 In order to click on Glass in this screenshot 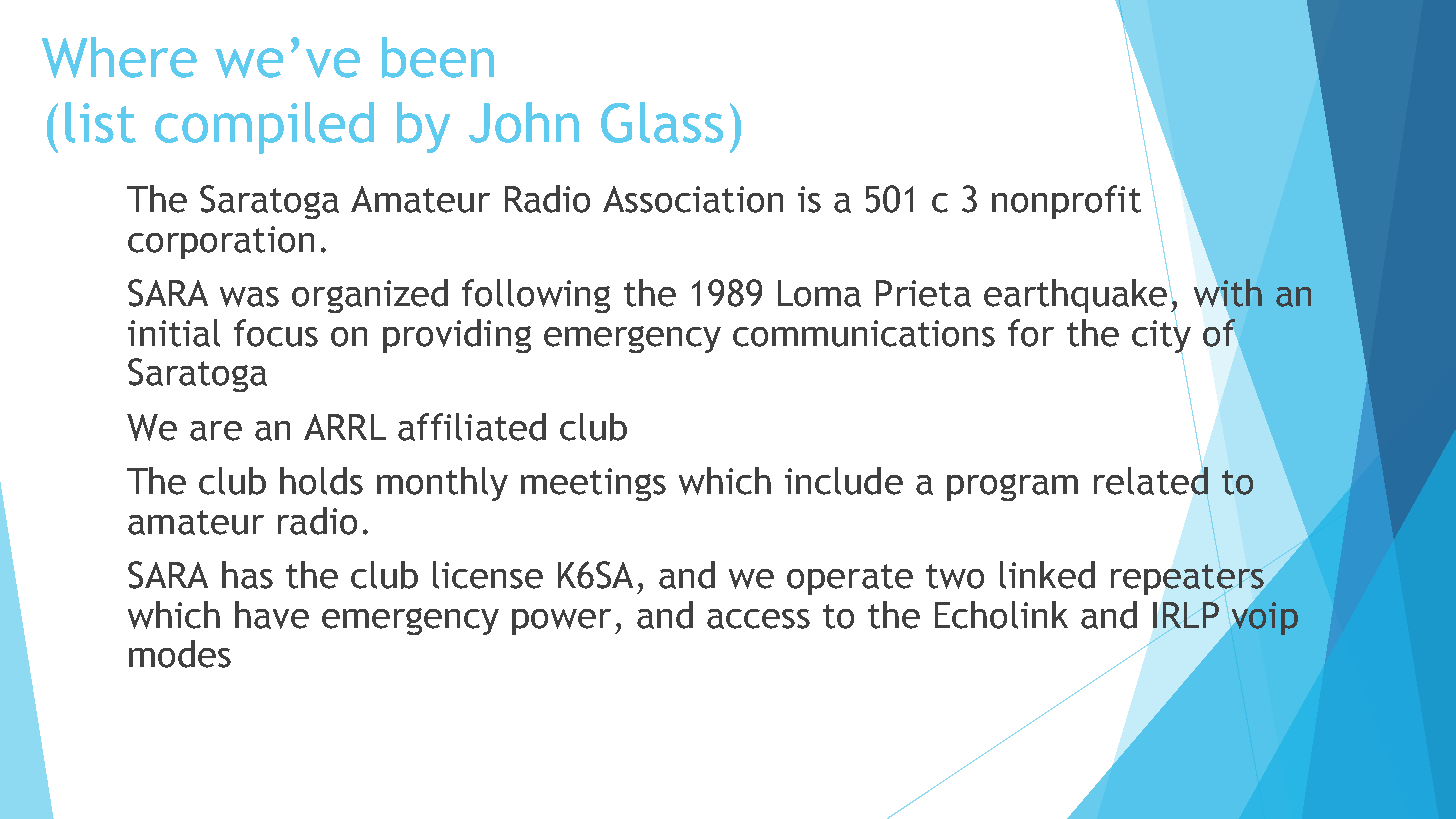, I will do `click(662, 122)`.
